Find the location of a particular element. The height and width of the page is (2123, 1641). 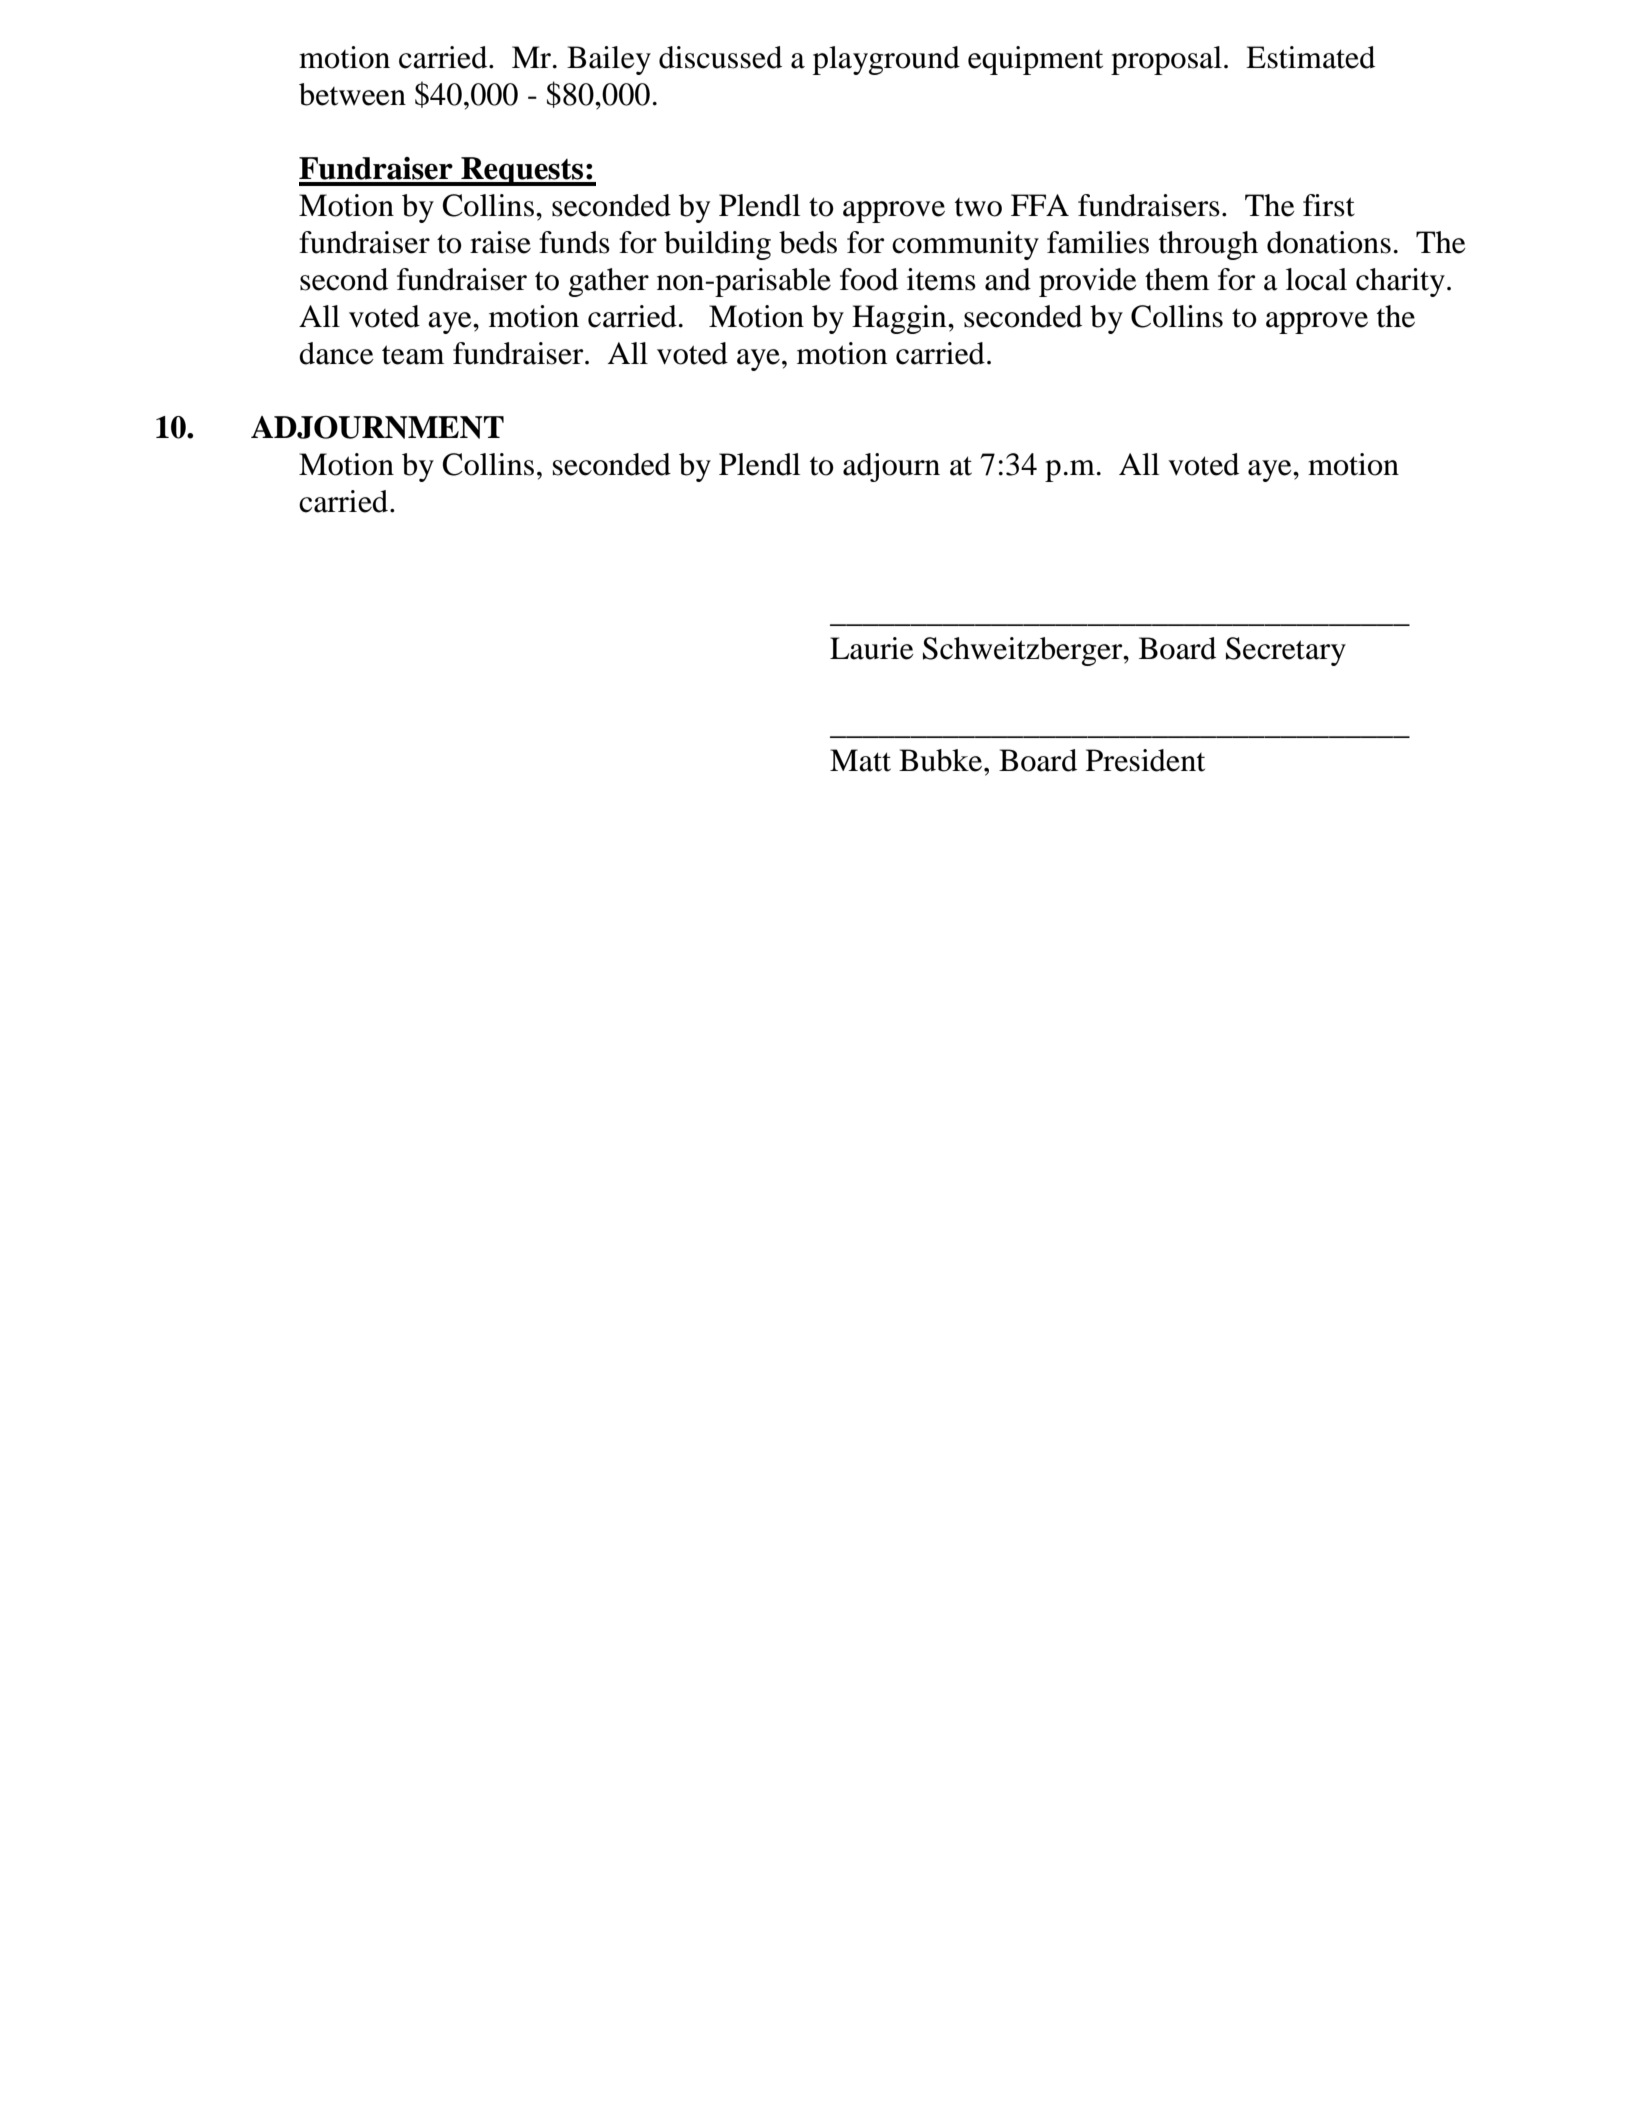

playground is located at coordinates (886, 60).
